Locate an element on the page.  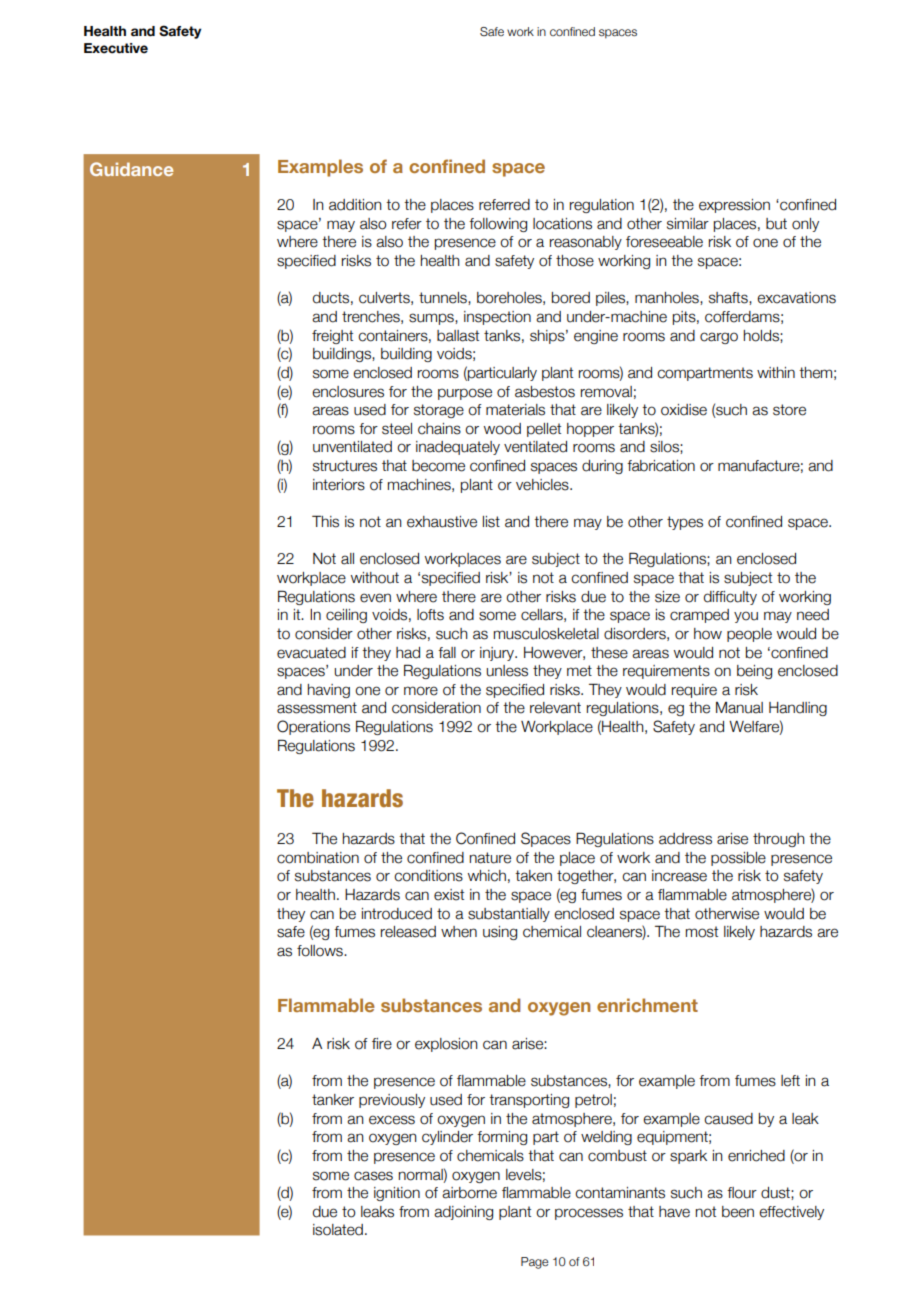
most is located at coordinates (702, 932).
